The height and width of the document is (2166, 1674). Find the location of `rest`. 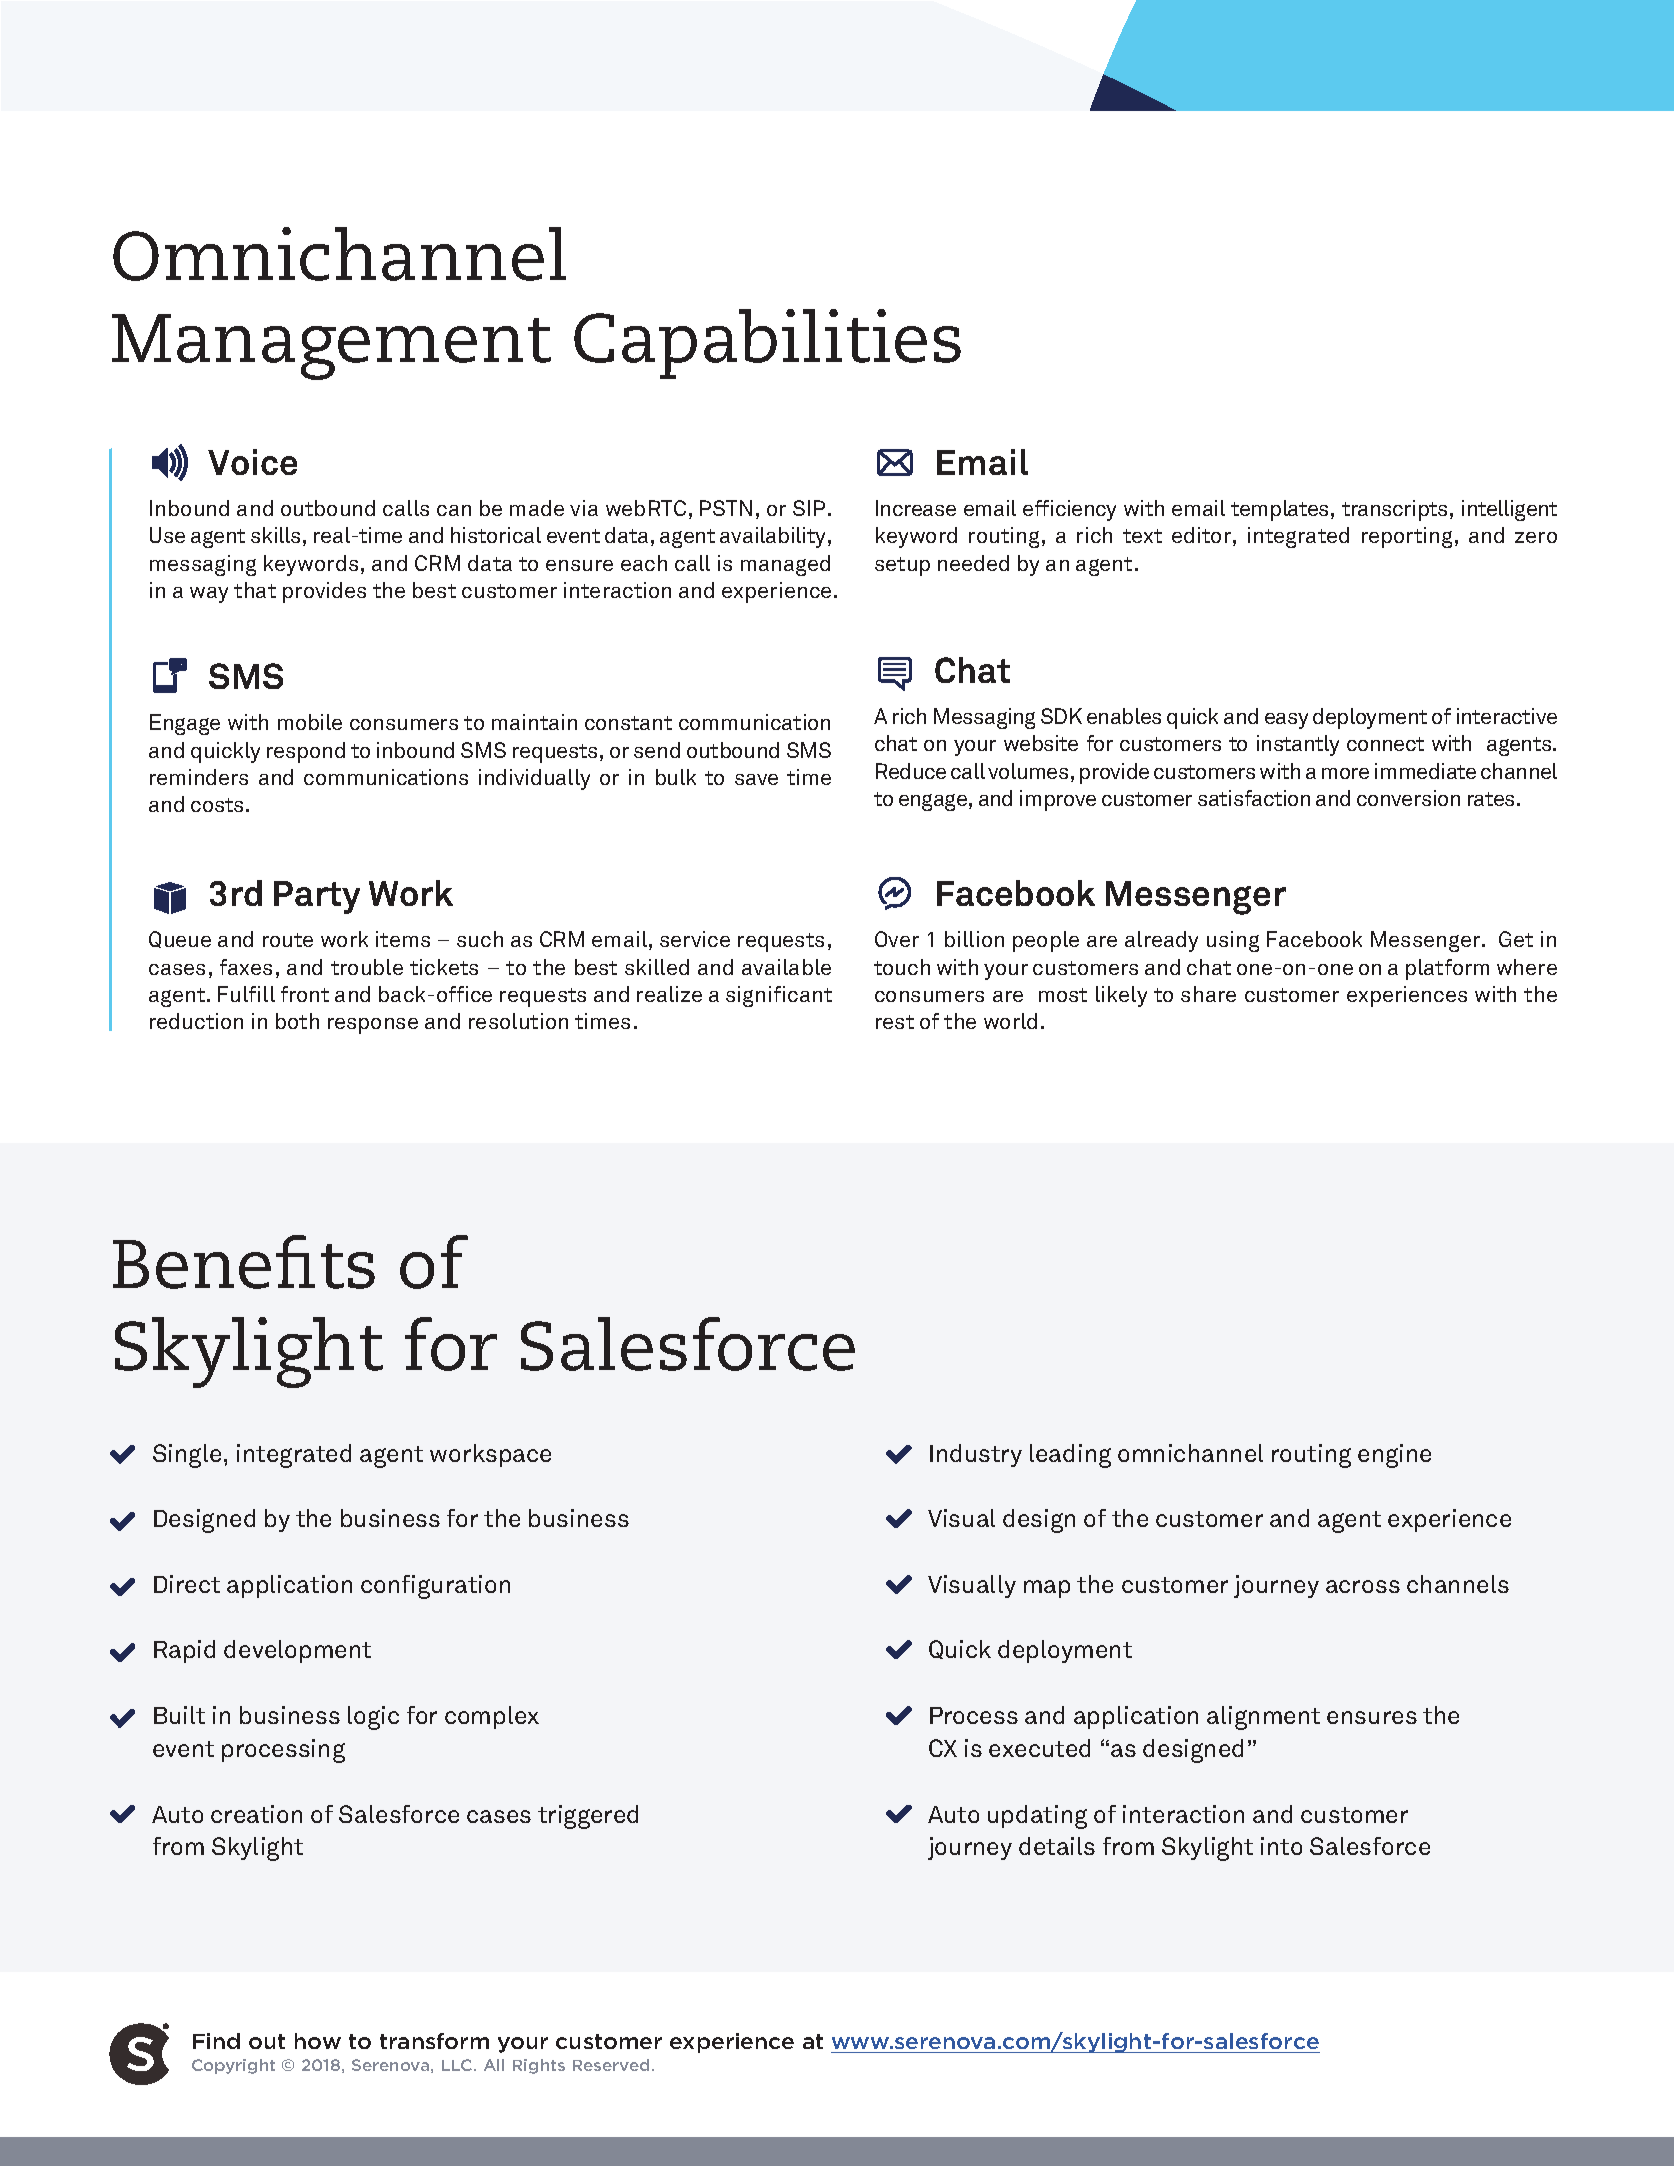

rest is located at coordinates (895, 1022).
